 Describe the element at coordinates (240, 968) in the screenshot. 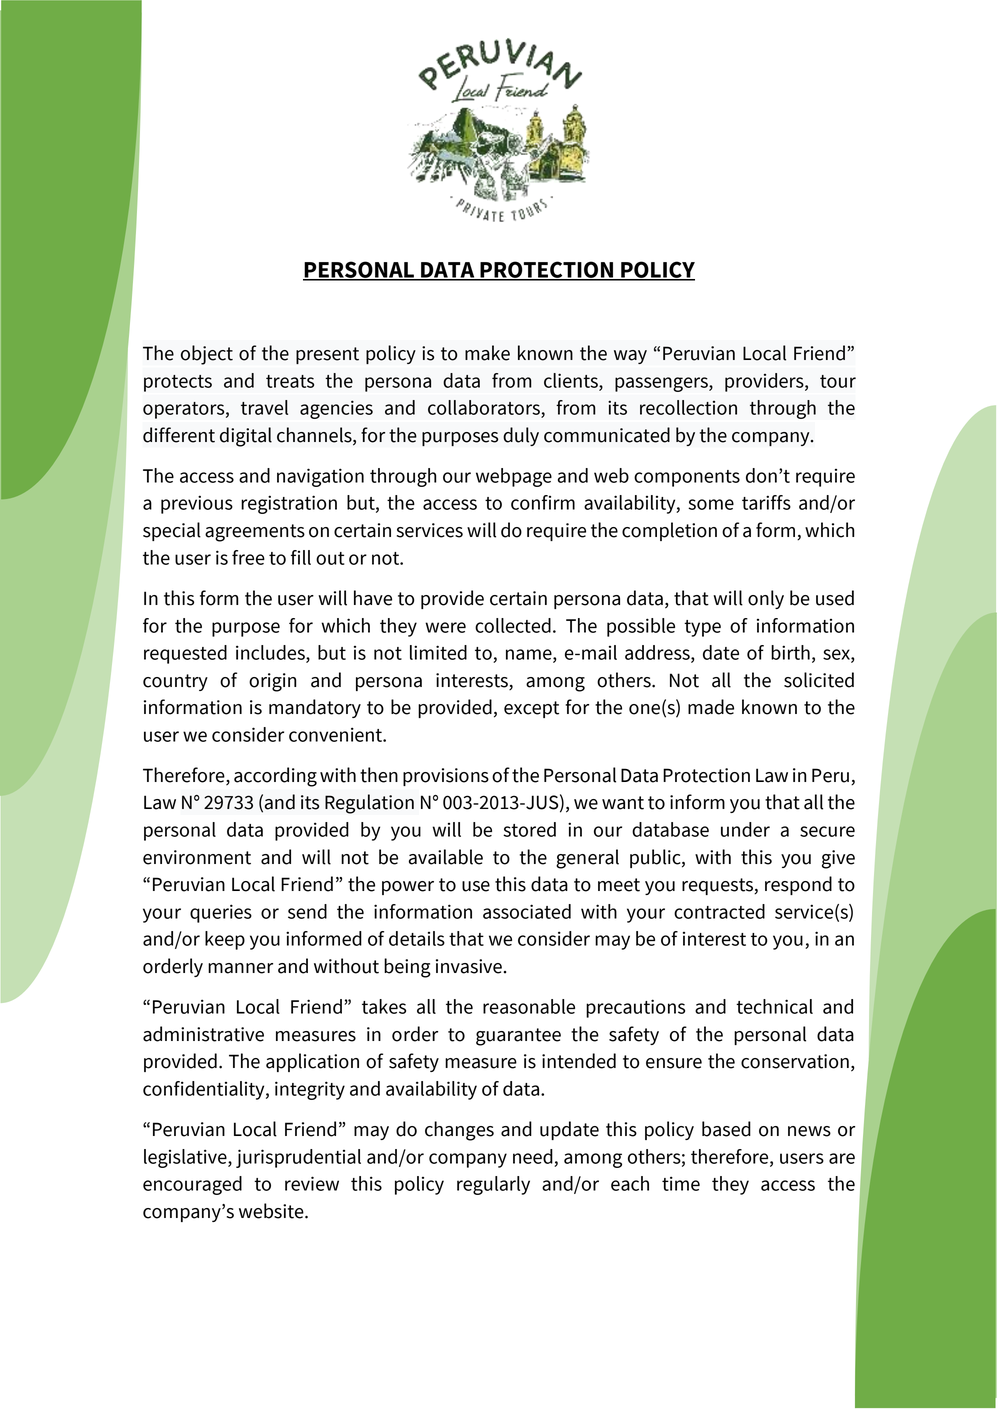

I see `manner` at that location.
